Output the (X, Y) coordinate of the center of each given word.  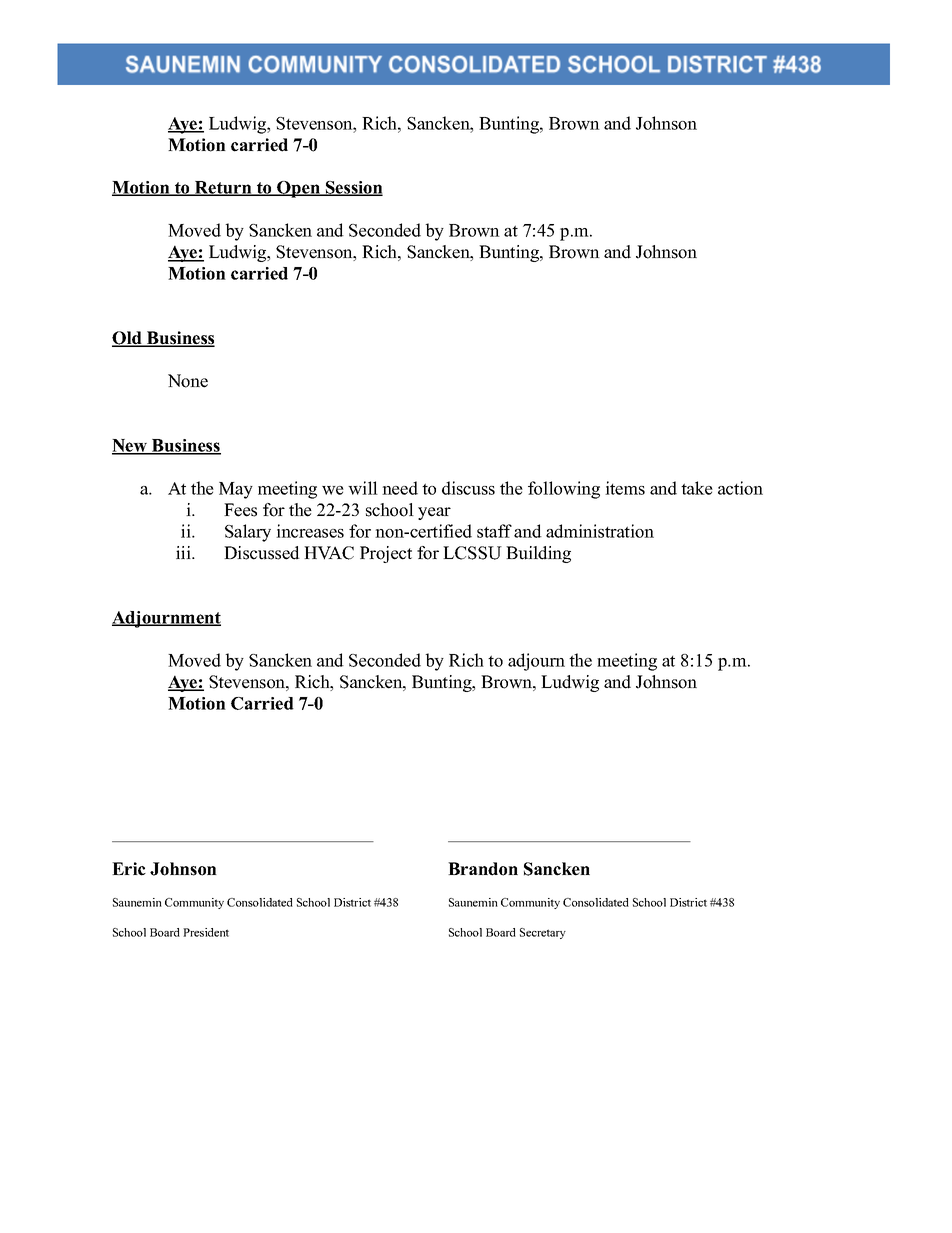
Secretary (543, 933)
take (697, 488)
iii (184, 552)
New (131, 446)
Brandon (483, 869)
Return (223, 188)
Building (538, 554)
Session (353, 188)
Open (298, 189)
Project (386, 554)
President (206, 932)
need (400, 488)
